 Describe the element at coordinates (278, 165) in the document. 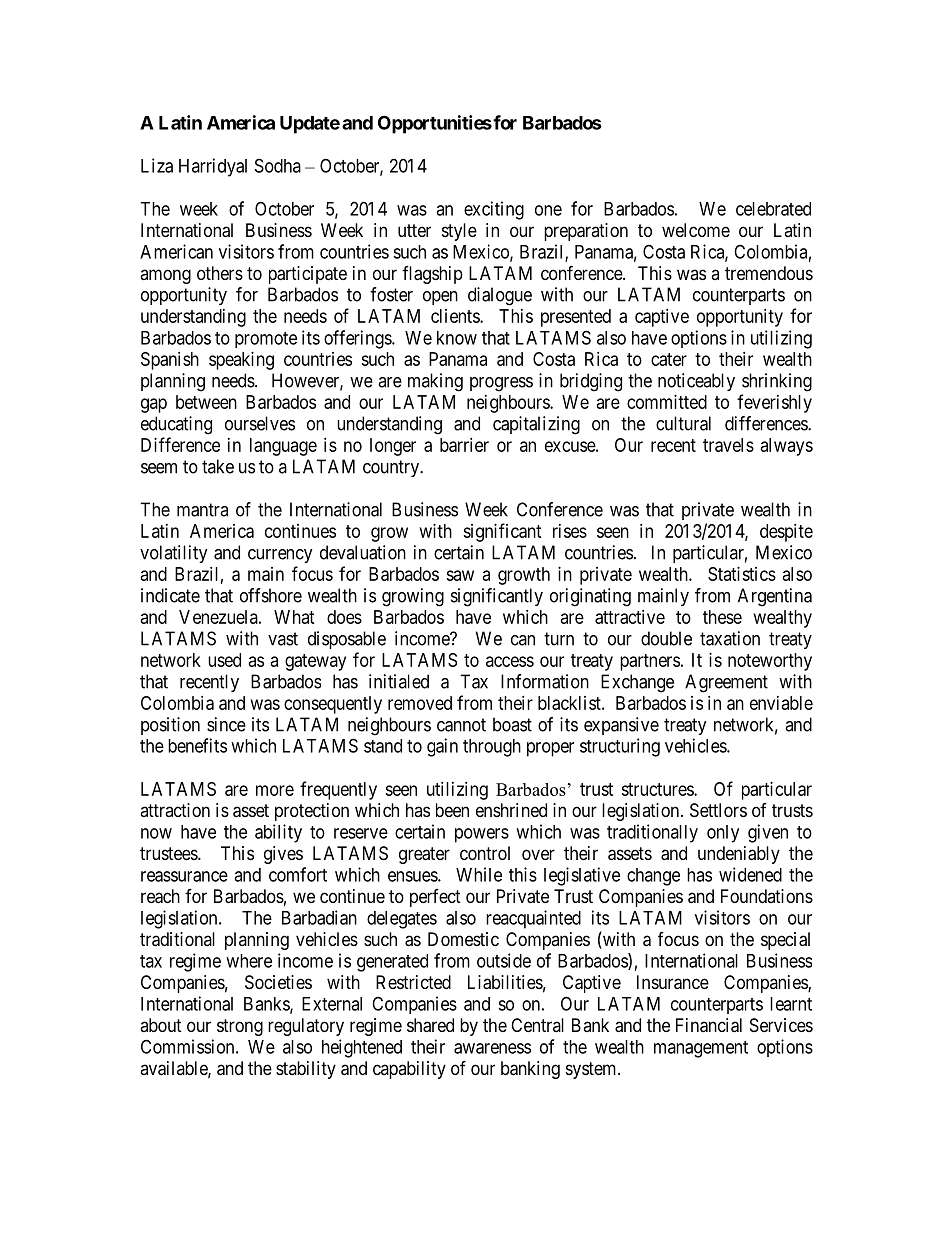

I see `Sodha` at that location.
